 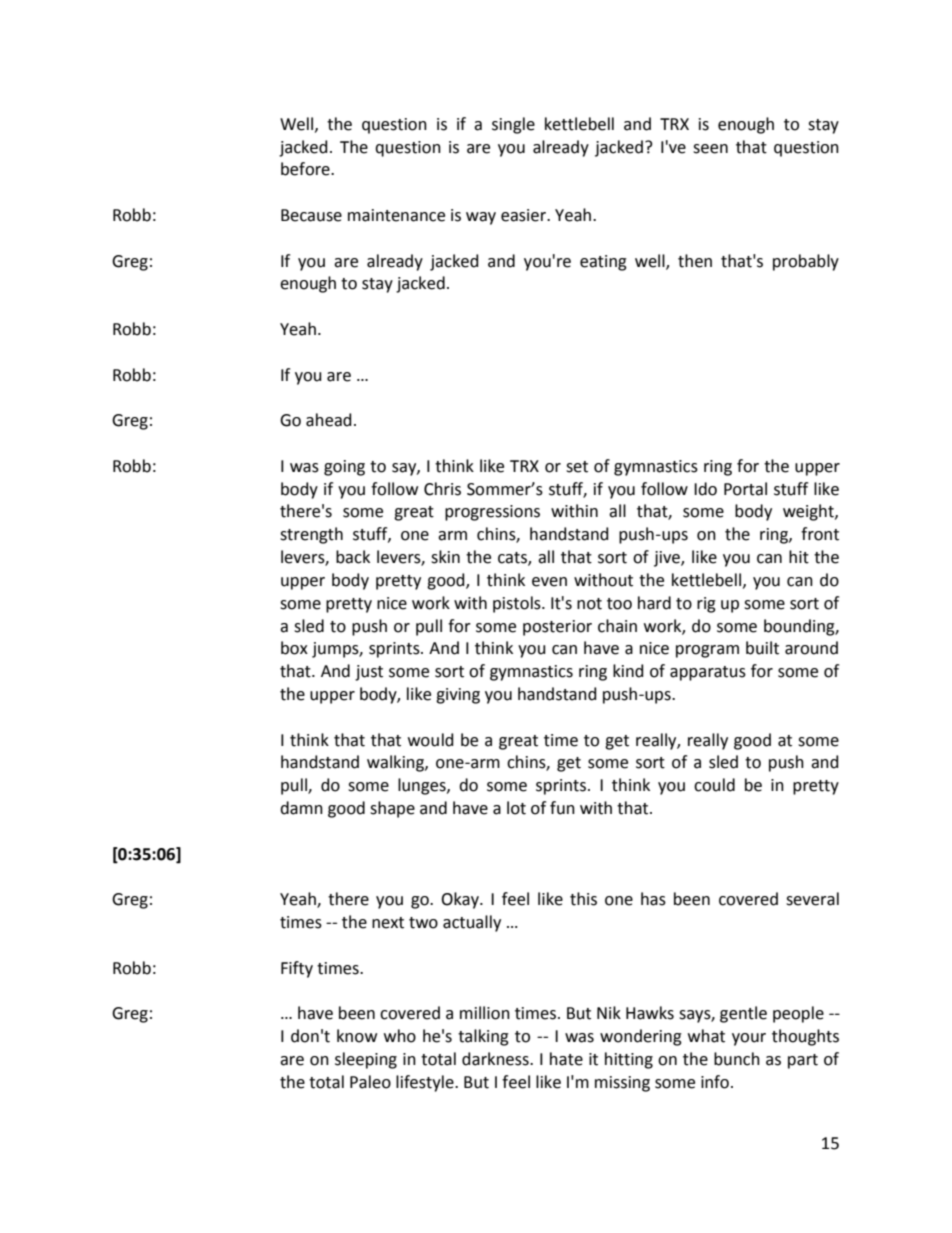 What do you see at coordinates (714, 785) in the document?
I see `could` at bounding box center [714, 785].
